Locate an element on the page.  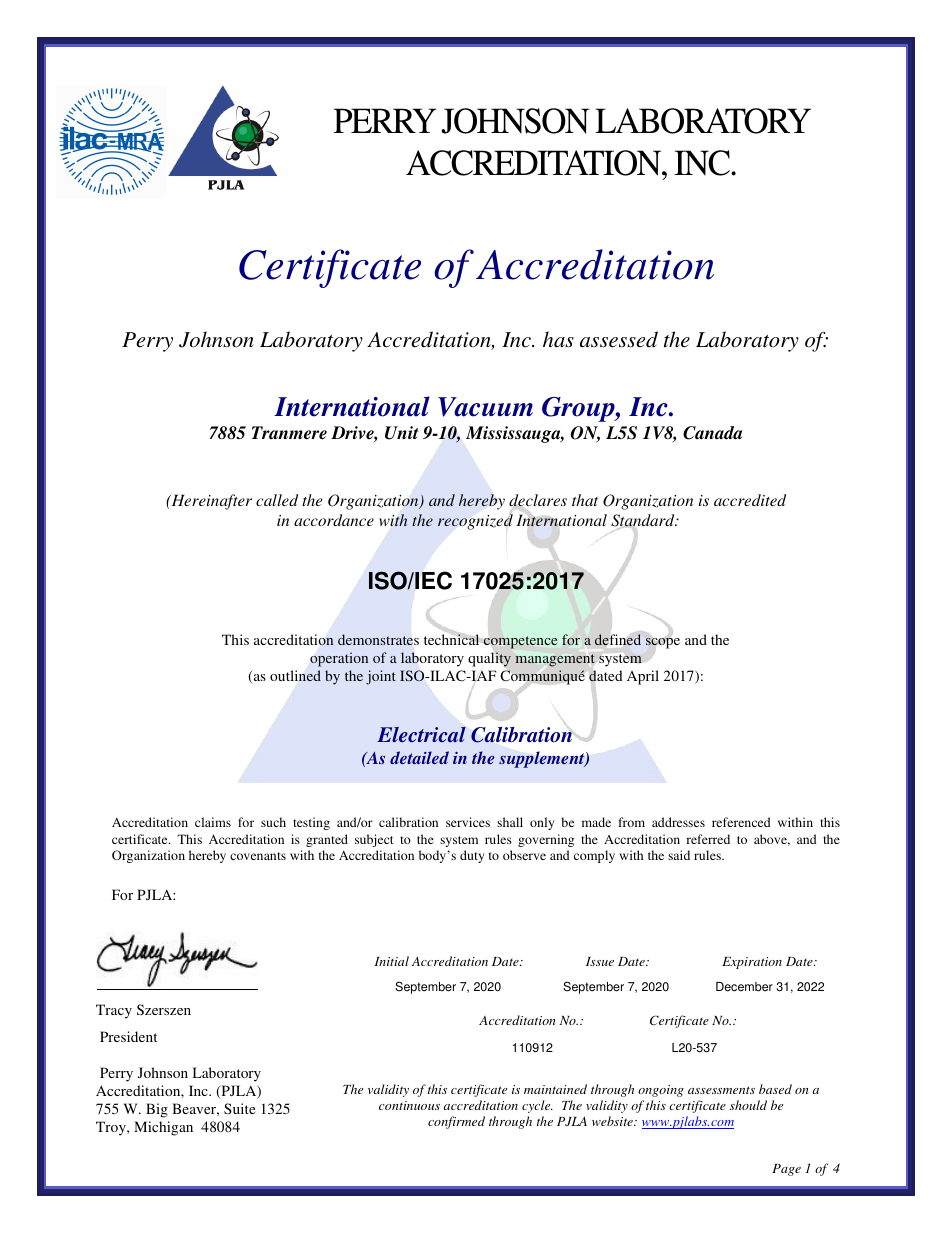
Michigan is located at coordinates (163, 1128).
